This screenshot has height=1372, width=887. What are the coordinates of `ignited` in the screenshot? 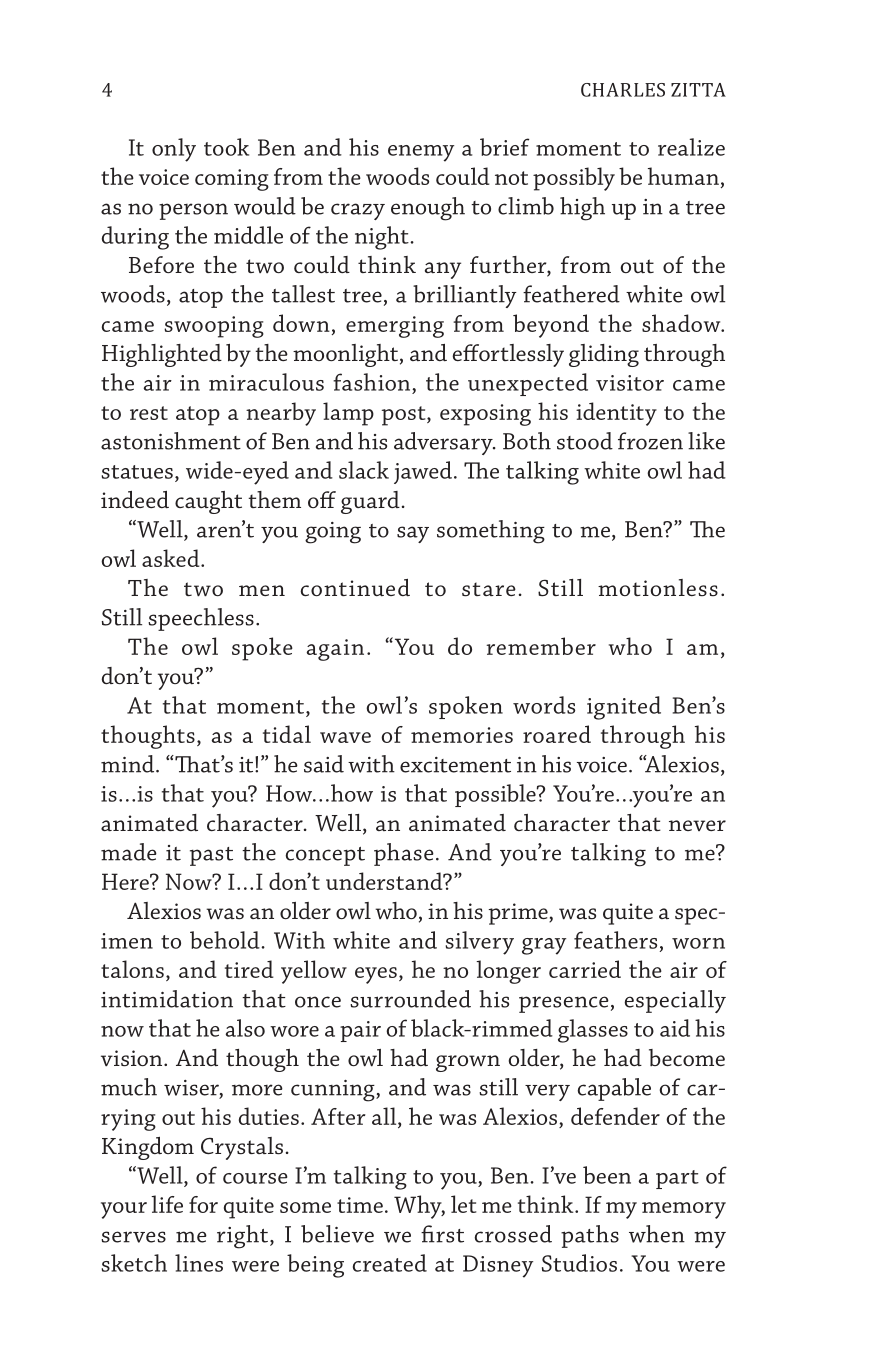 It's located at (624, 708).
